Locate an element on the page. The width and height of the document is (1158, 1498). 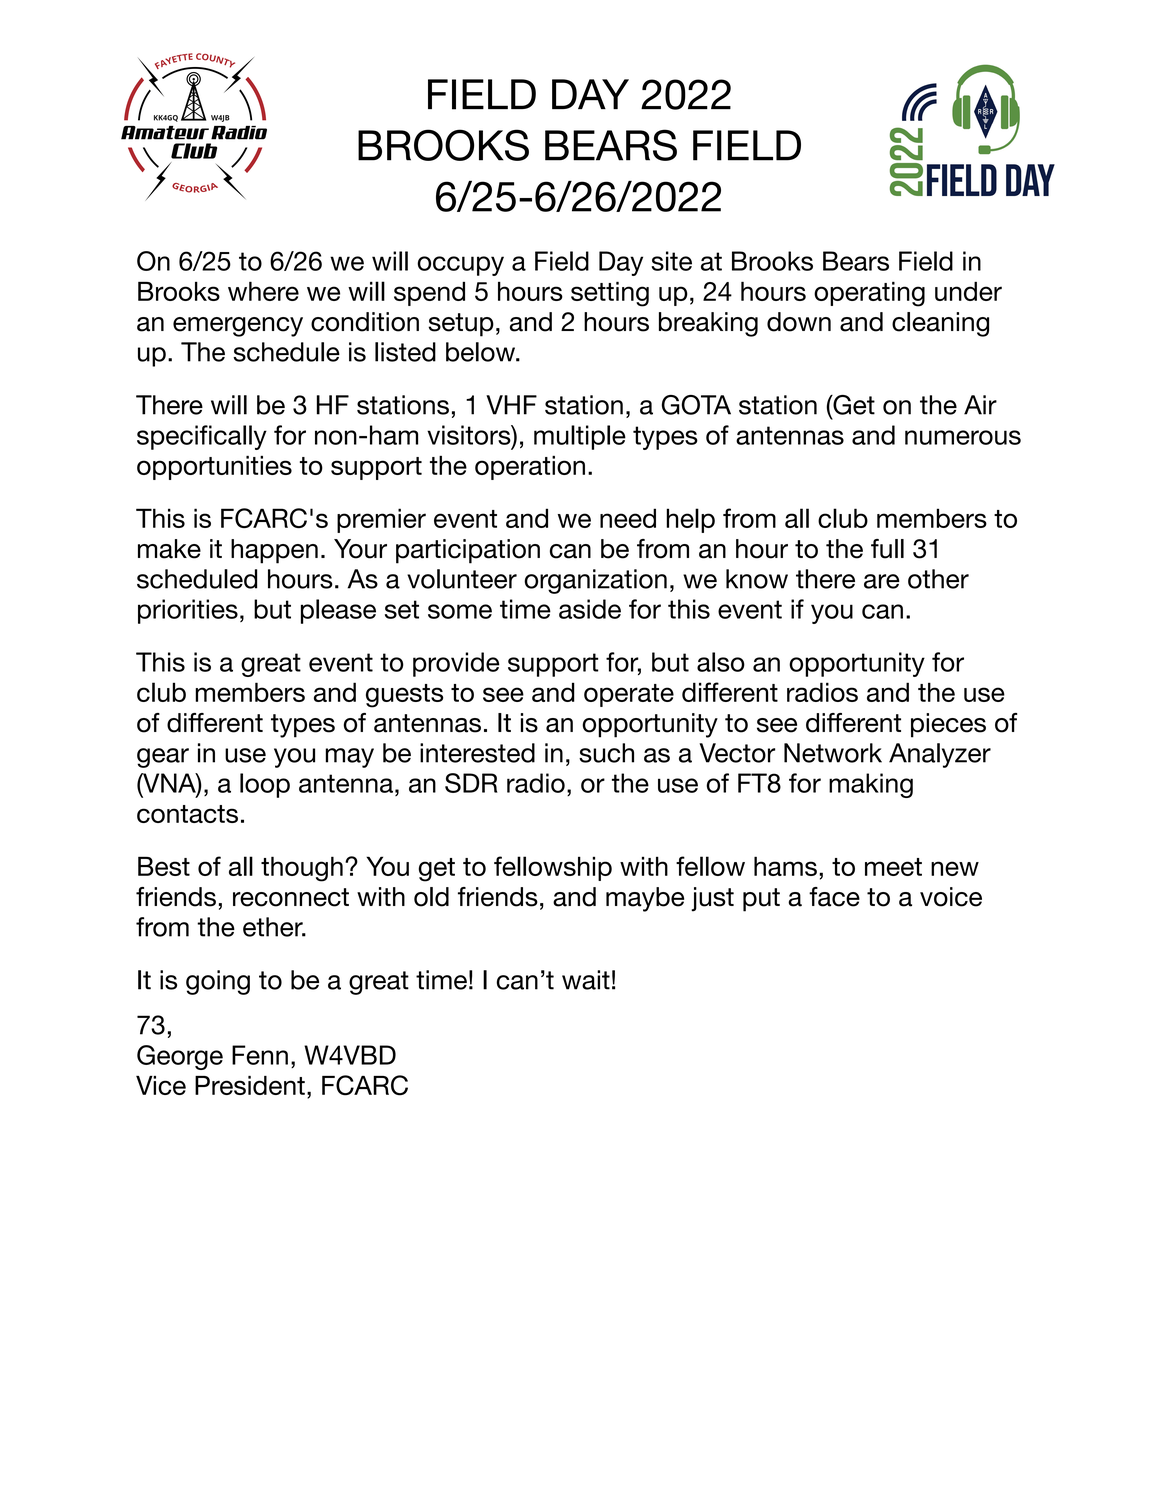
wait is located at coordinates (586, 980).
